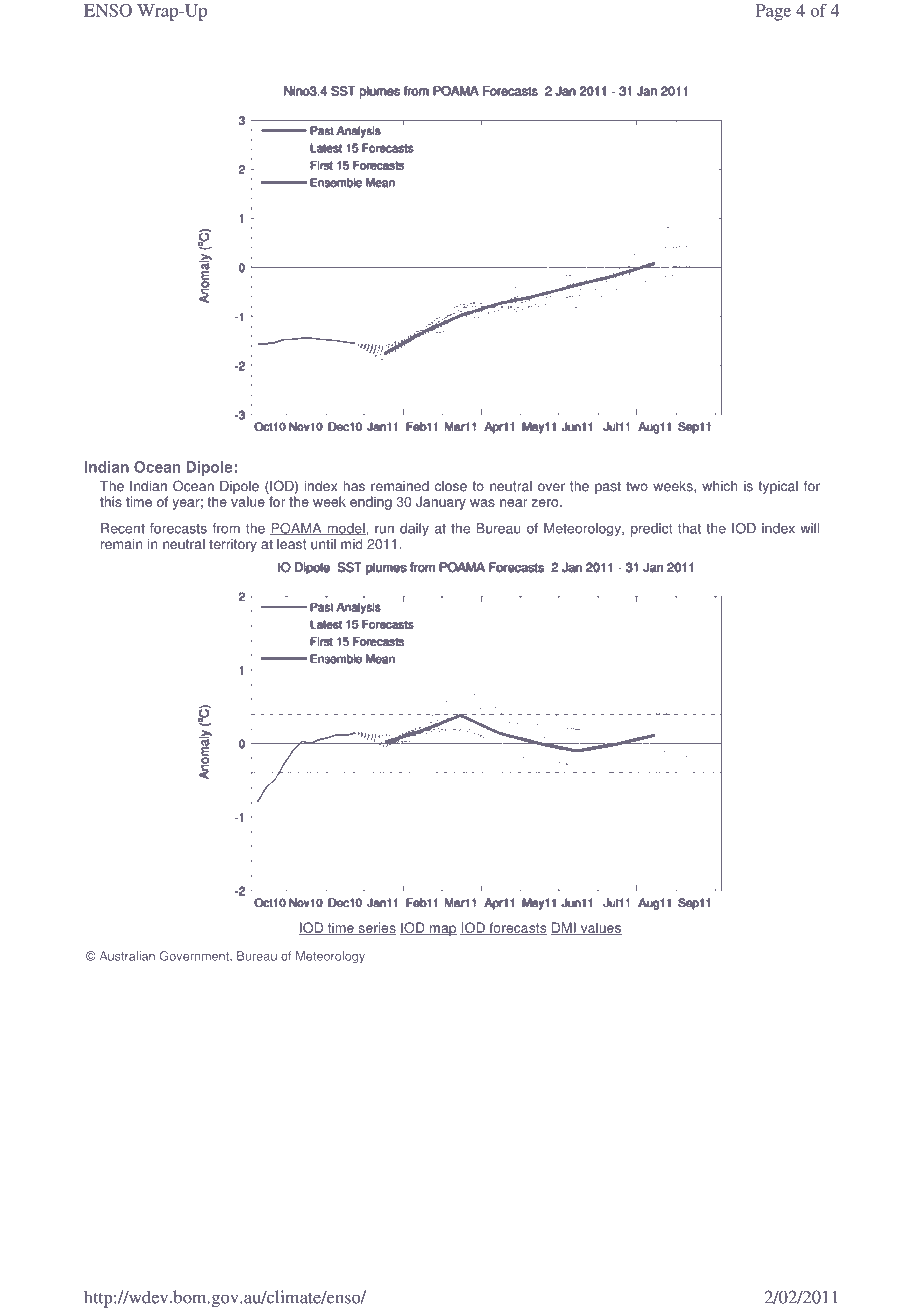  What do you see at coordinates (127, 956) in the screenshot?
I see `Australian` at bounding box center [127, 956].
